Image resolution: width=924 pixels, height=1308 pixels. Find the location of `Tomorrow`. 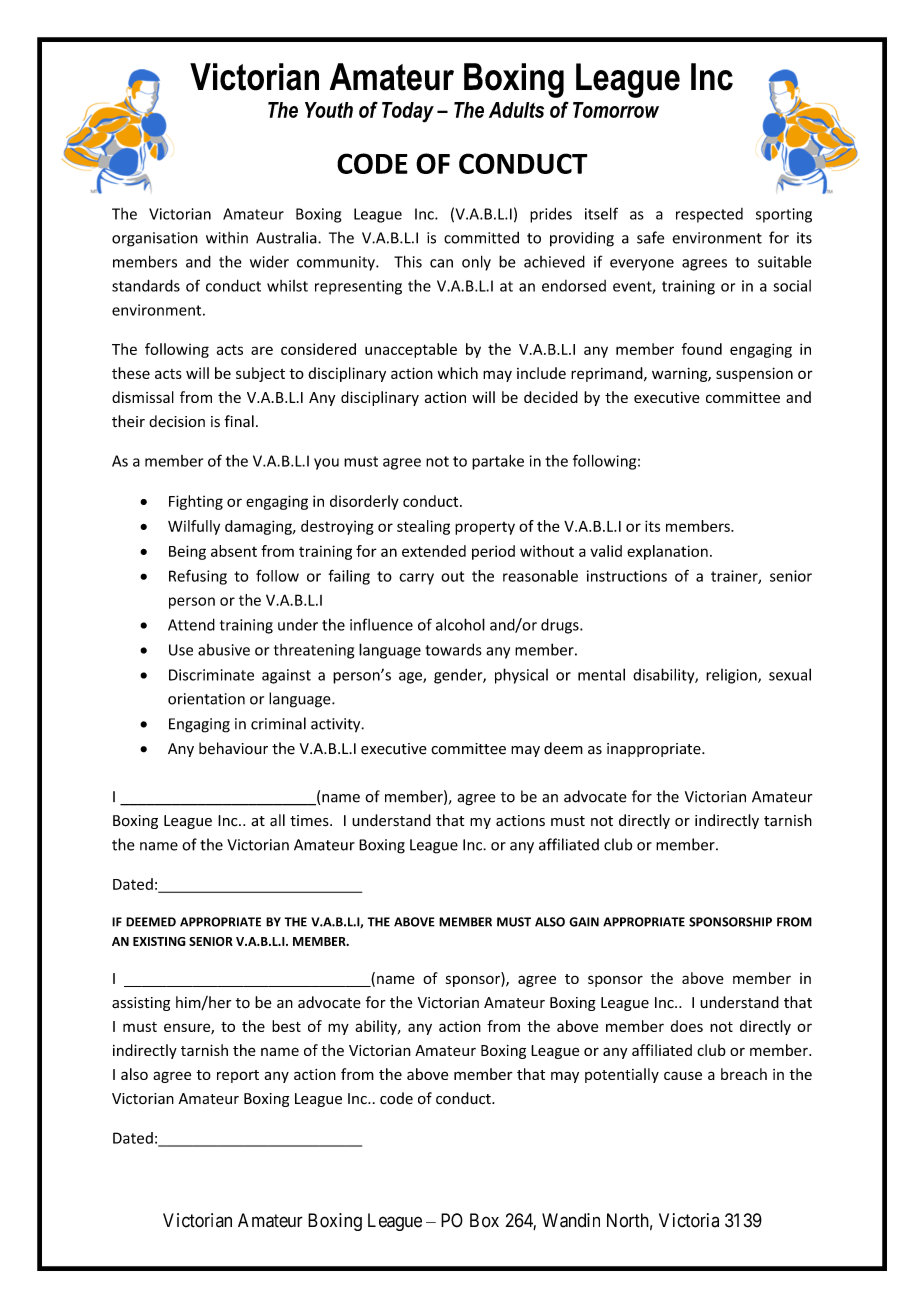

Tomorrow is located at coordinates (616, 110).
